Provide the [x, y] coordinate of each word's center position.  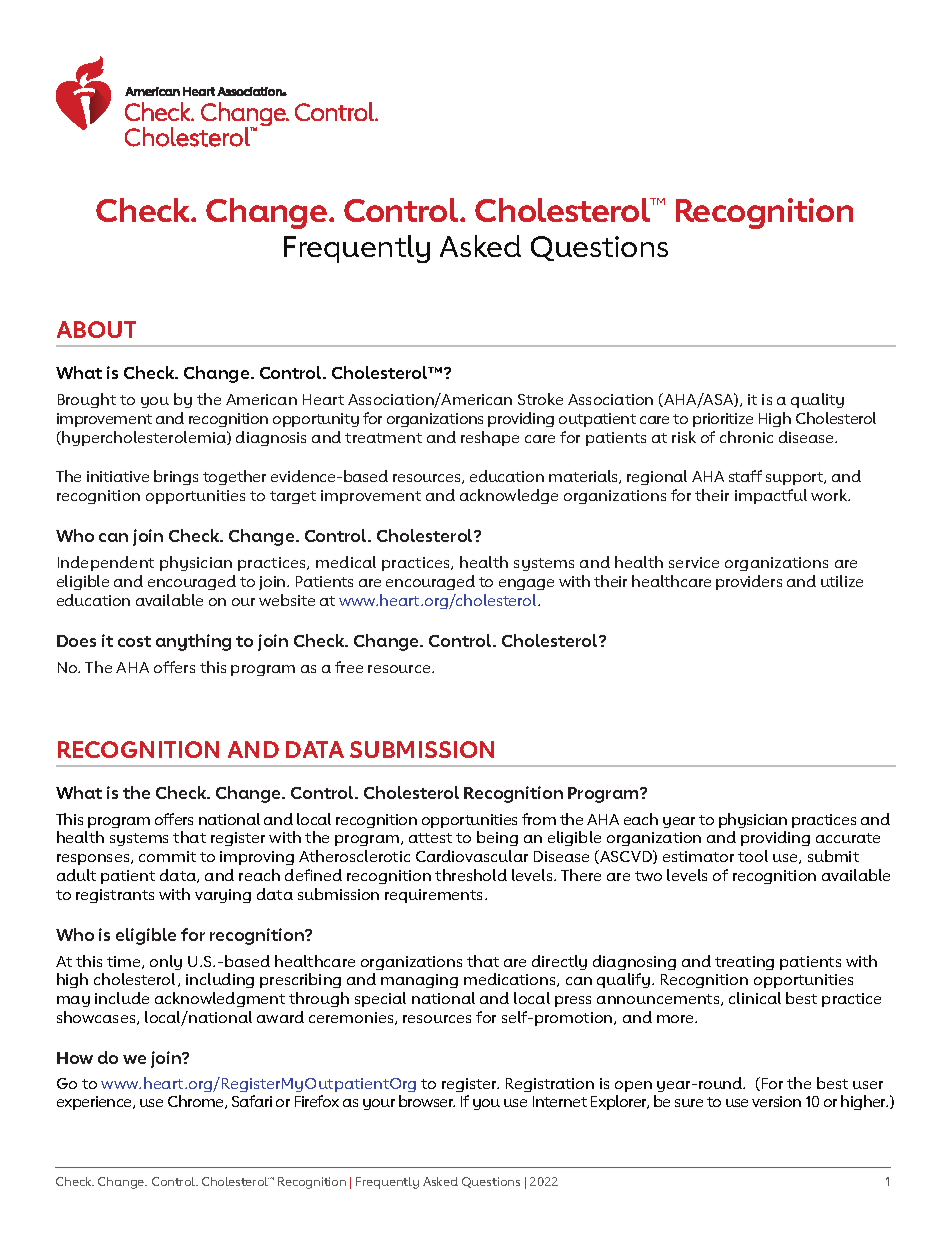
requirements [435, 896]
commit [167, 856]
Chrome [197, 1102]
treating [744, 963]
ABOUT [96, 329]
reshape [490, 438]
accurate [848, 838]
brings [176, 477]
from [539, 819]
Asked [480, 246]
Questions [599, 248]
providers [749, 582]
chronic [746, 437]
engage [526, 584]
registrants [115, 896]
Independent [106, 563]
